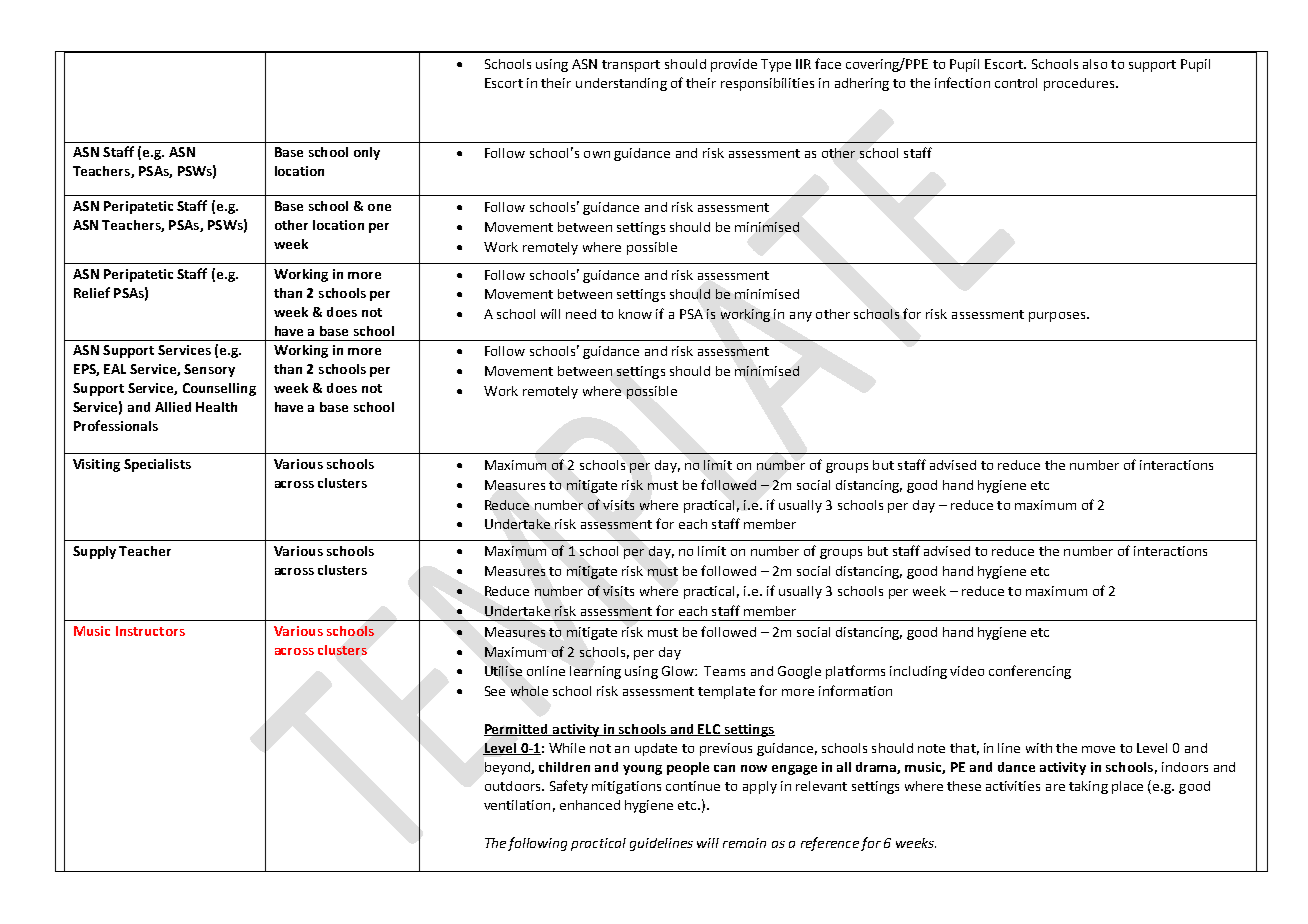 The height and width of the image is (924, 1308). What do you see at coordinates (635, 314) in the image?
I see `know` at bounding box center [635, 314].
